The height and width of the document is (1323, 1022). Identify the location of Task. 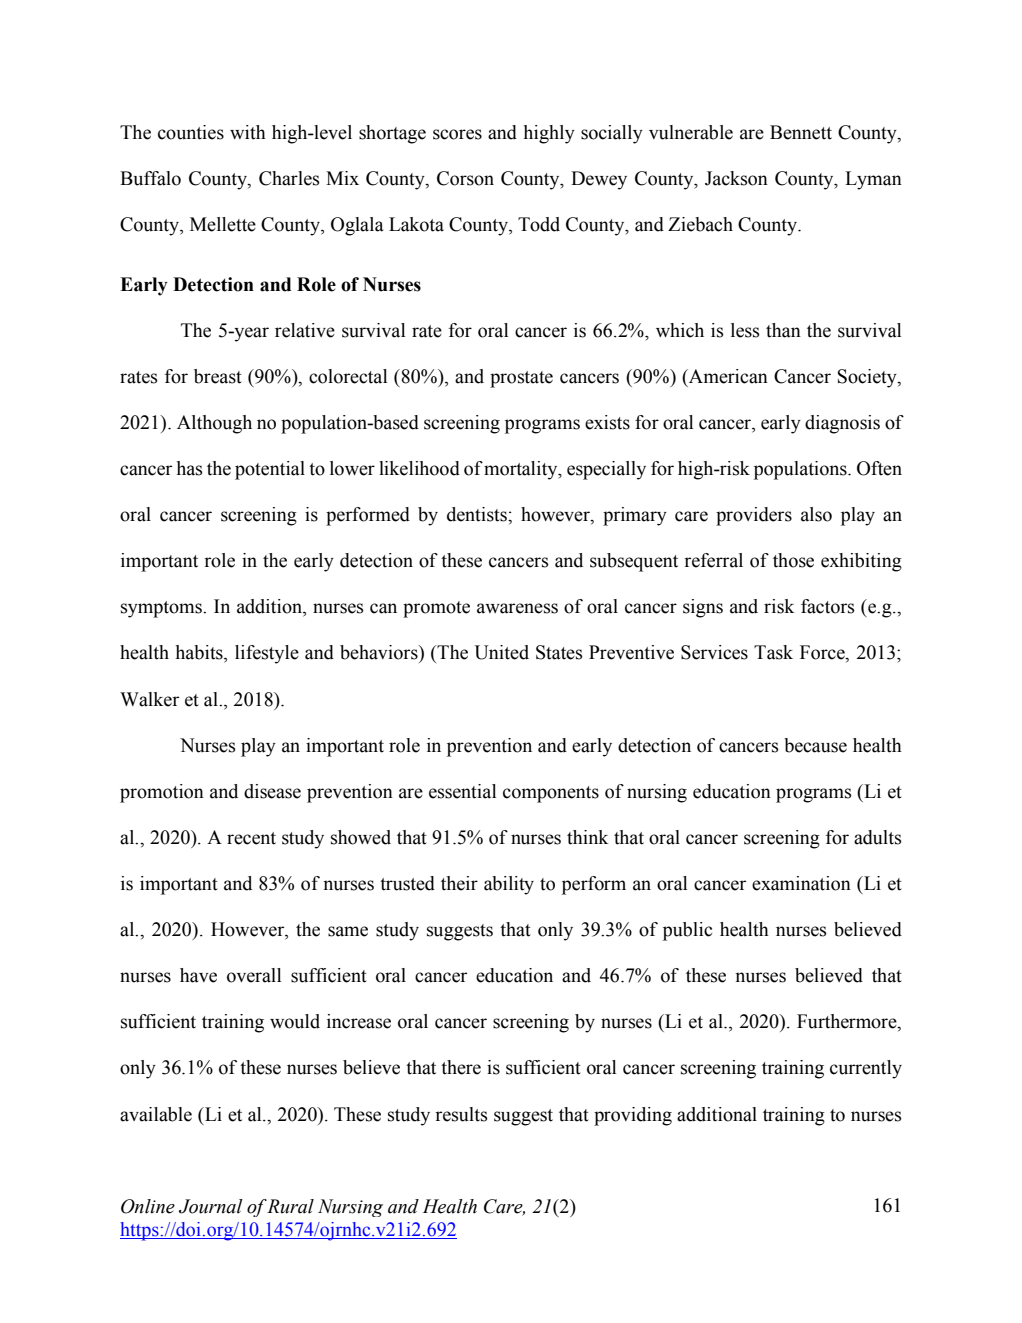
(773, 652).
